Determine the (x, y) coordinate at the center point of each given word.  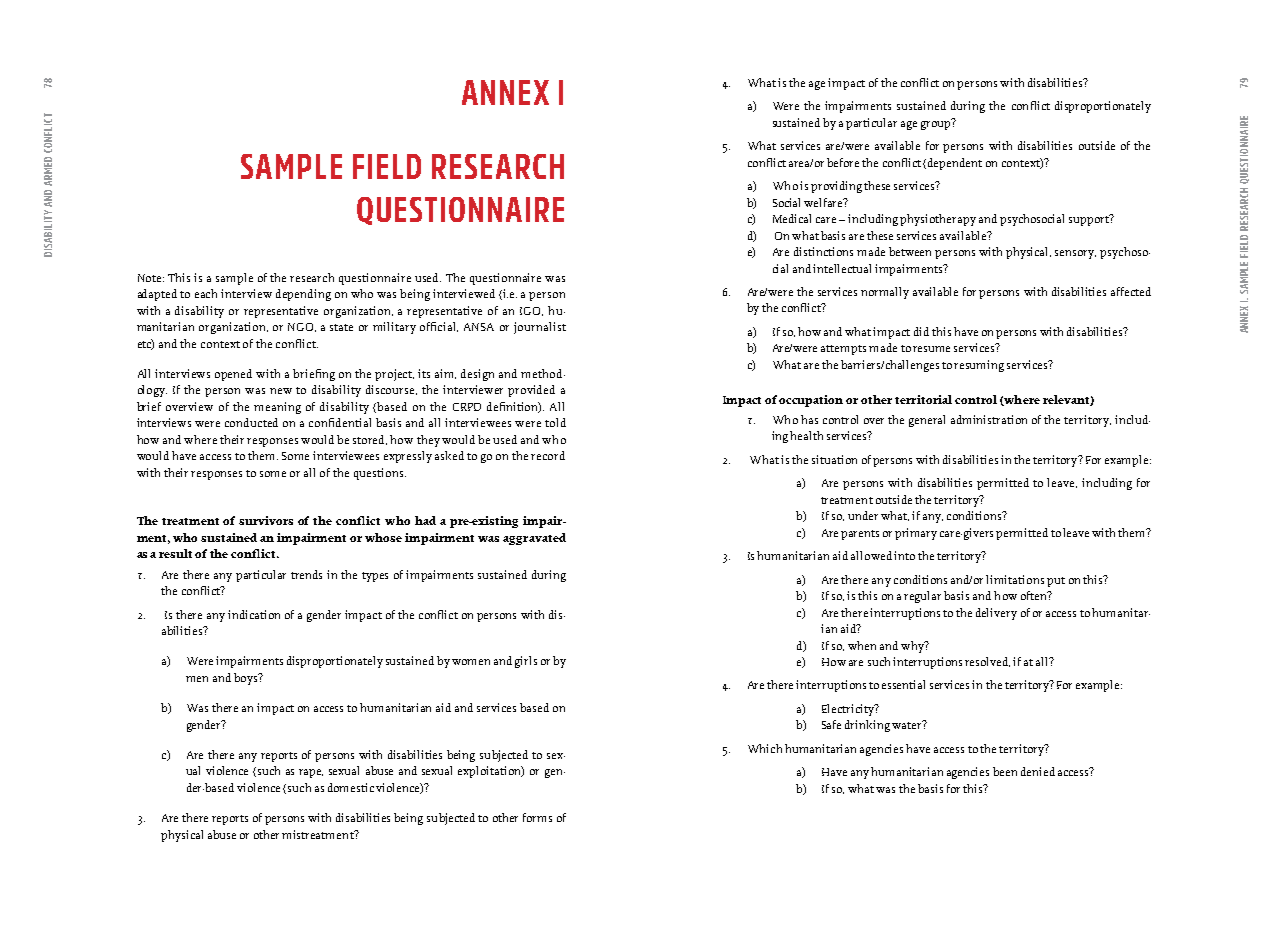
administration (989, 419)
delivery (996, 614)
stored (370, 440)
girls (526, 662)
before (843, 162)
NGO (302, 327)
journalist (540, 328)
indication (254, 614)
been (1005, 771)
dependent (955, 164)
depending (303, 295)
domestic (351, 787)
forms (537, 817)
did (921, 331)
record (548, 455)
